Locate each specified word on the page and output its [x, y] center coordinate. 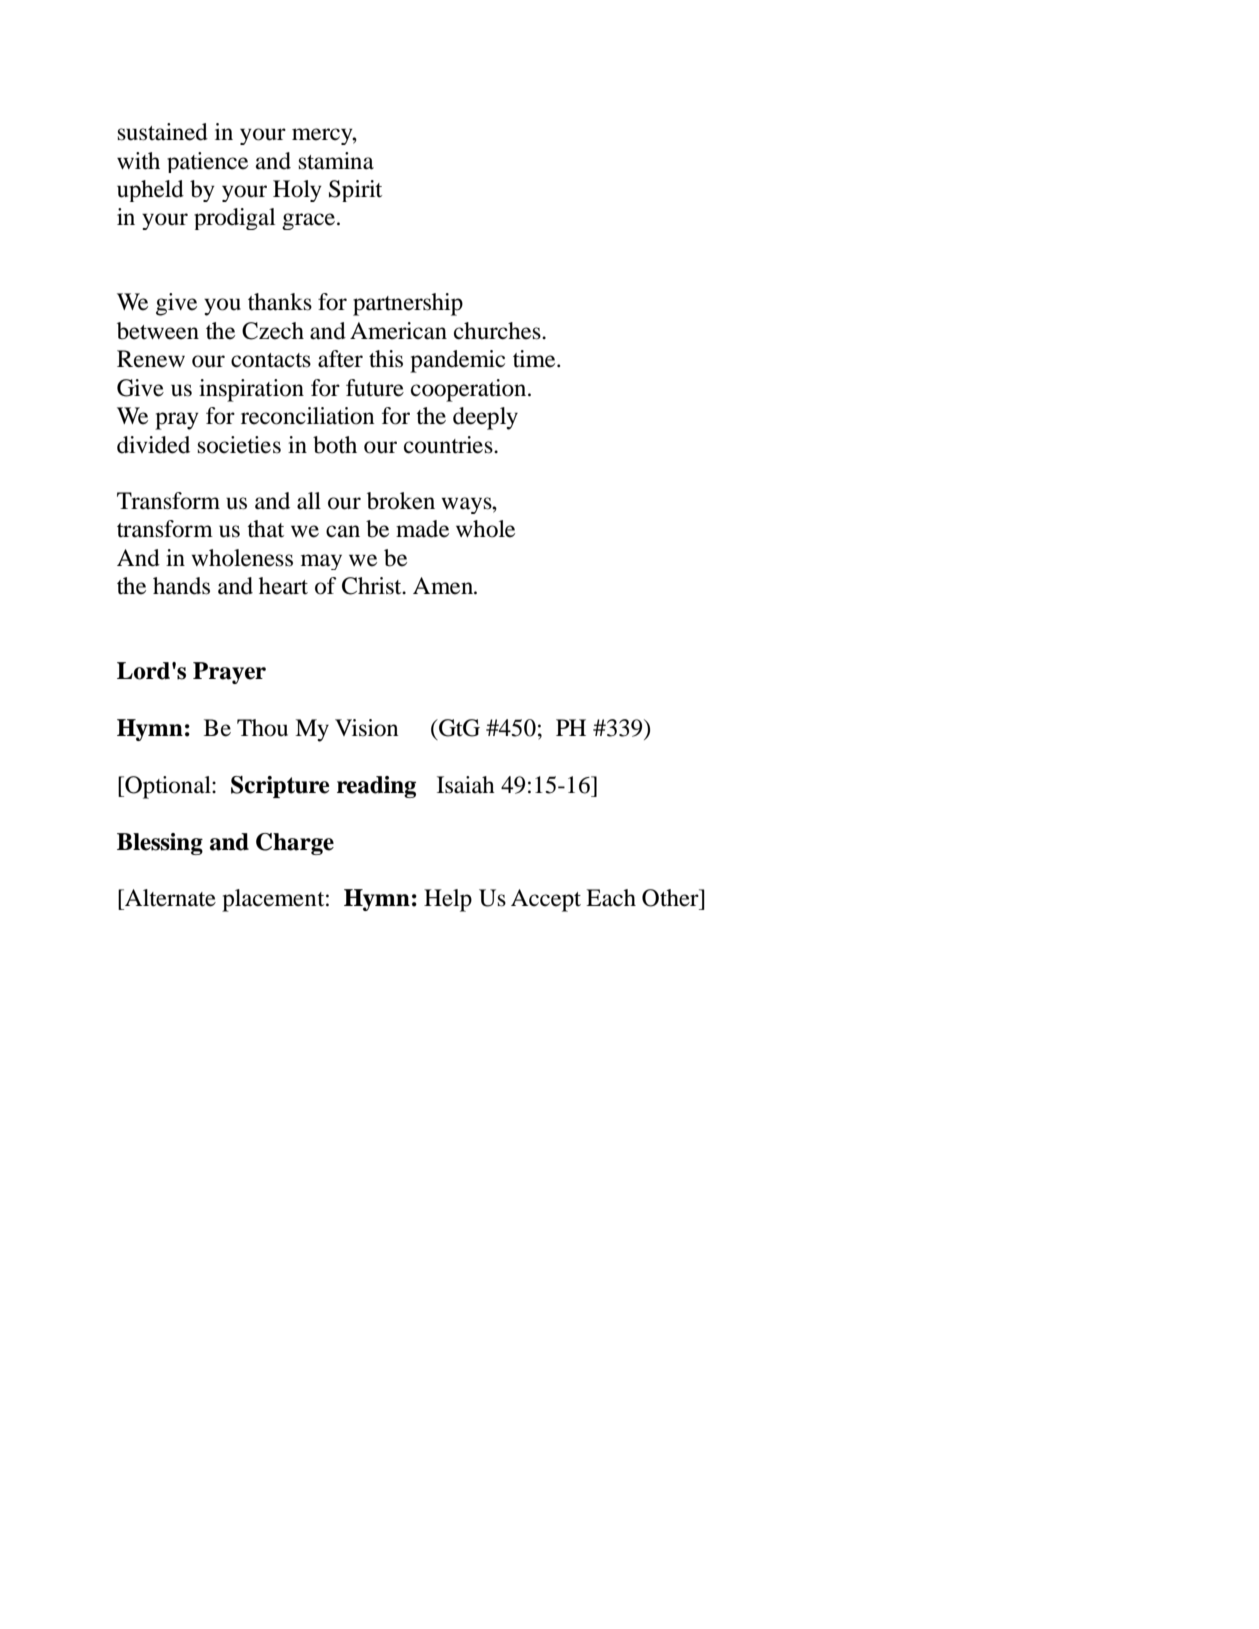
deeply [485, 418]
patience [207, 162]
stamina [336, 161]
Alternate [169, 898]
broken [401, 501]
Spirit [355, 191]
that [265, 529]
